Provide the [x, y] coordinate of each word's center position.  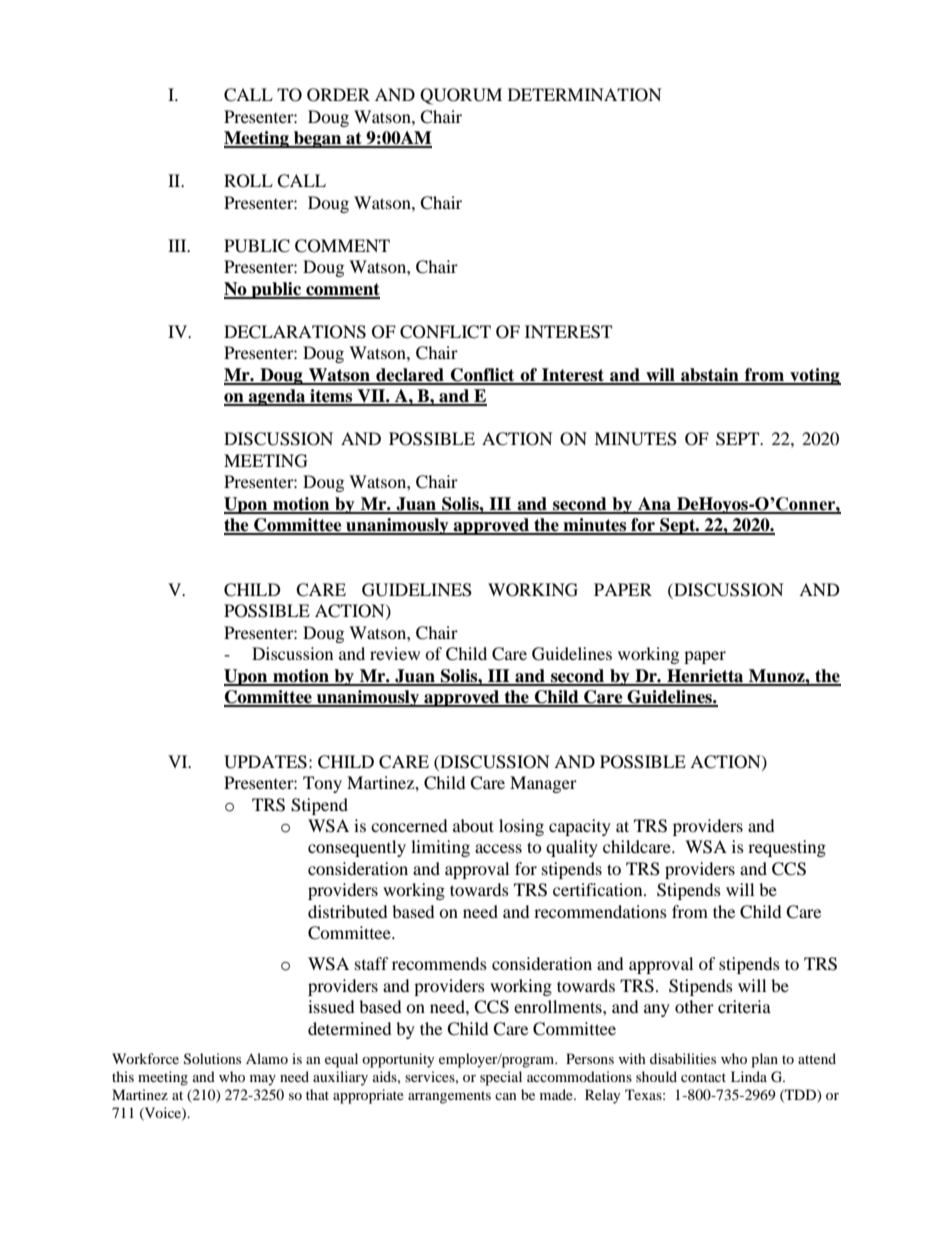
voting [814, 376]
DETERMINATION [585, 95]
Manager [543, 784]
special [501, 1078]
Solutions [212, 1059]
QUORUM [461, 96]
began [318, 139]
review [395, 653]
